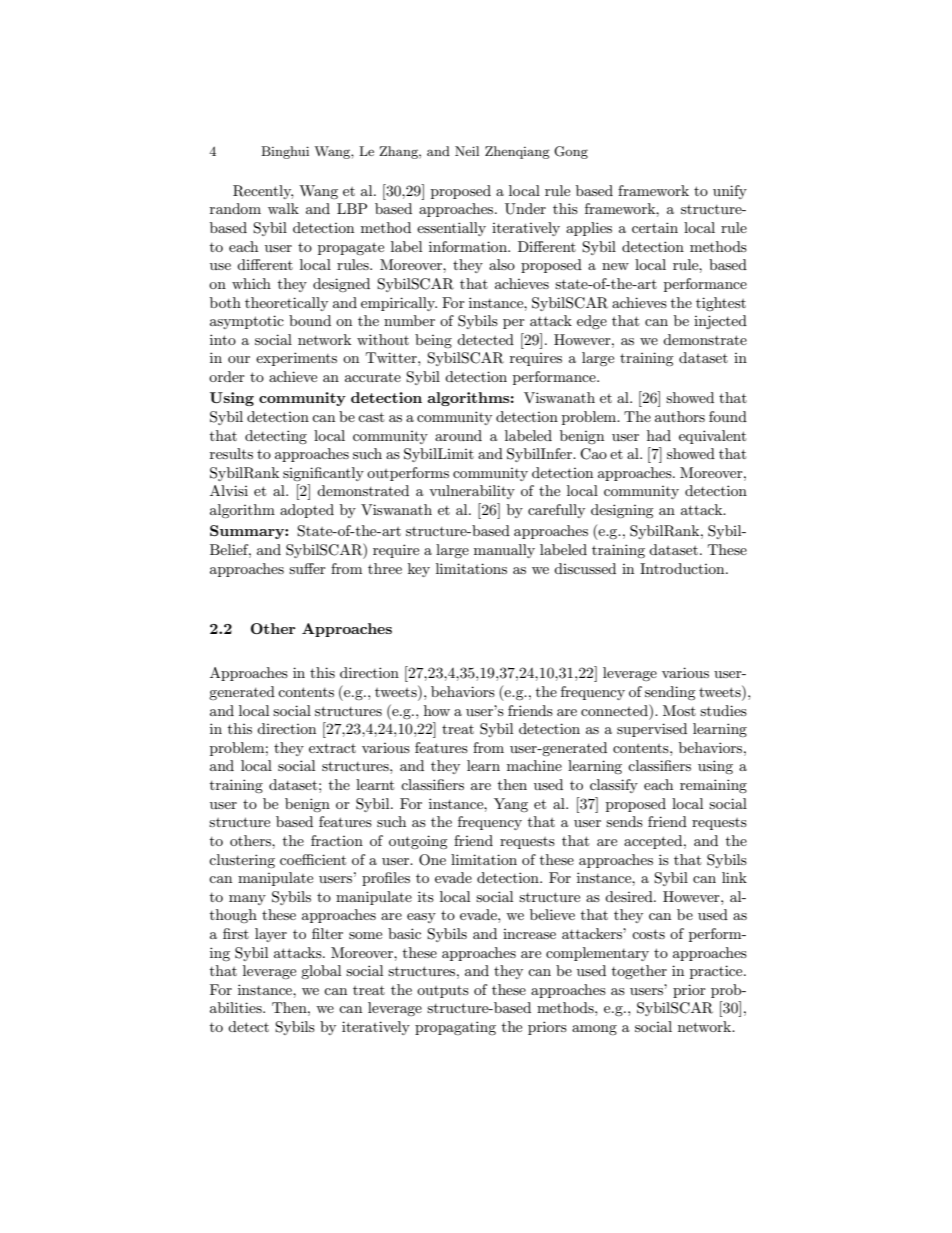 Image resolution: width=952 pixels, height=1233 pixels. Describe the element at coordinates (296, 359) in the image. I see `experiments` at that location.
